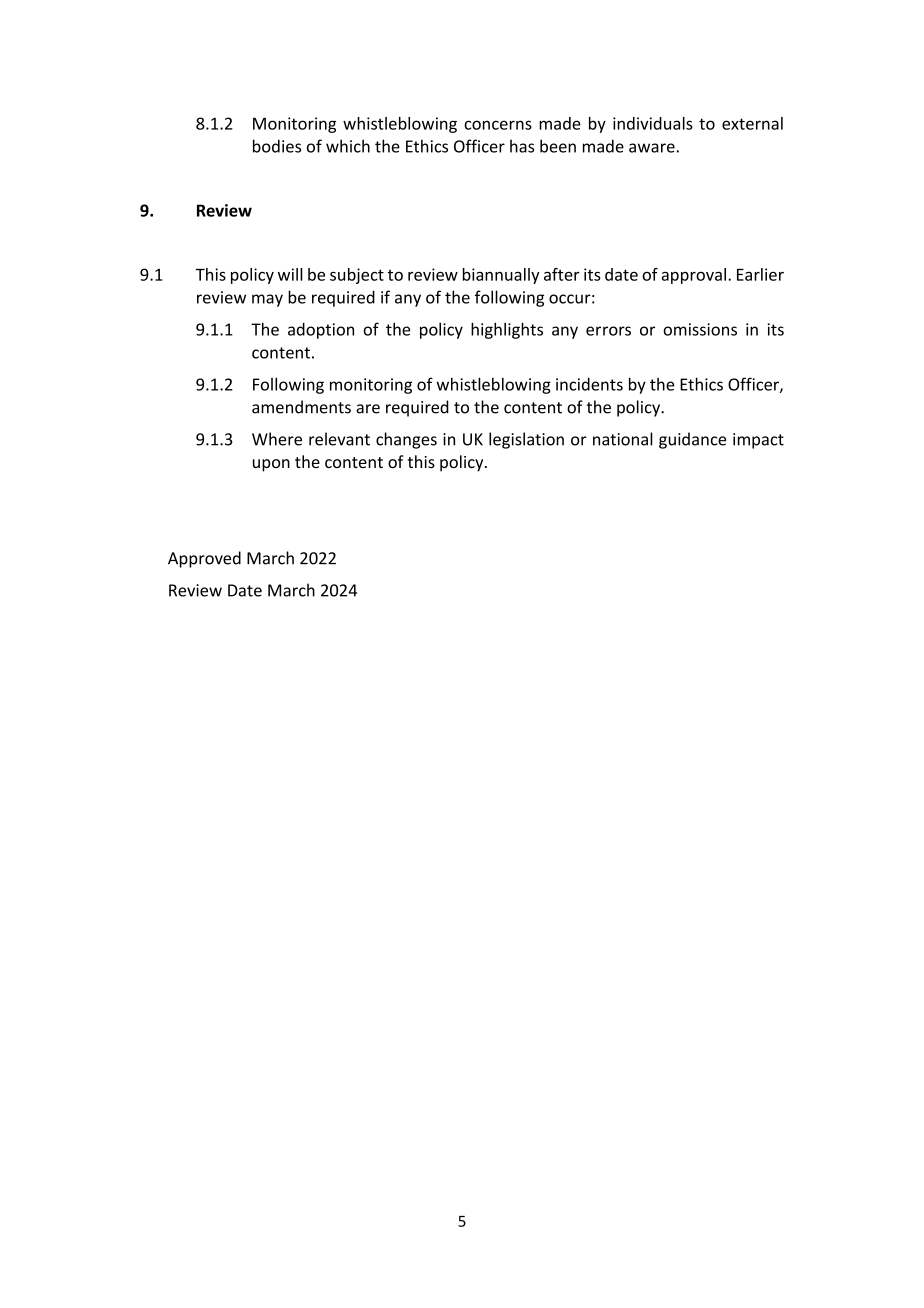 This screenshot has height=1308, width=924. I want to click on impact, so click(758, 441).
